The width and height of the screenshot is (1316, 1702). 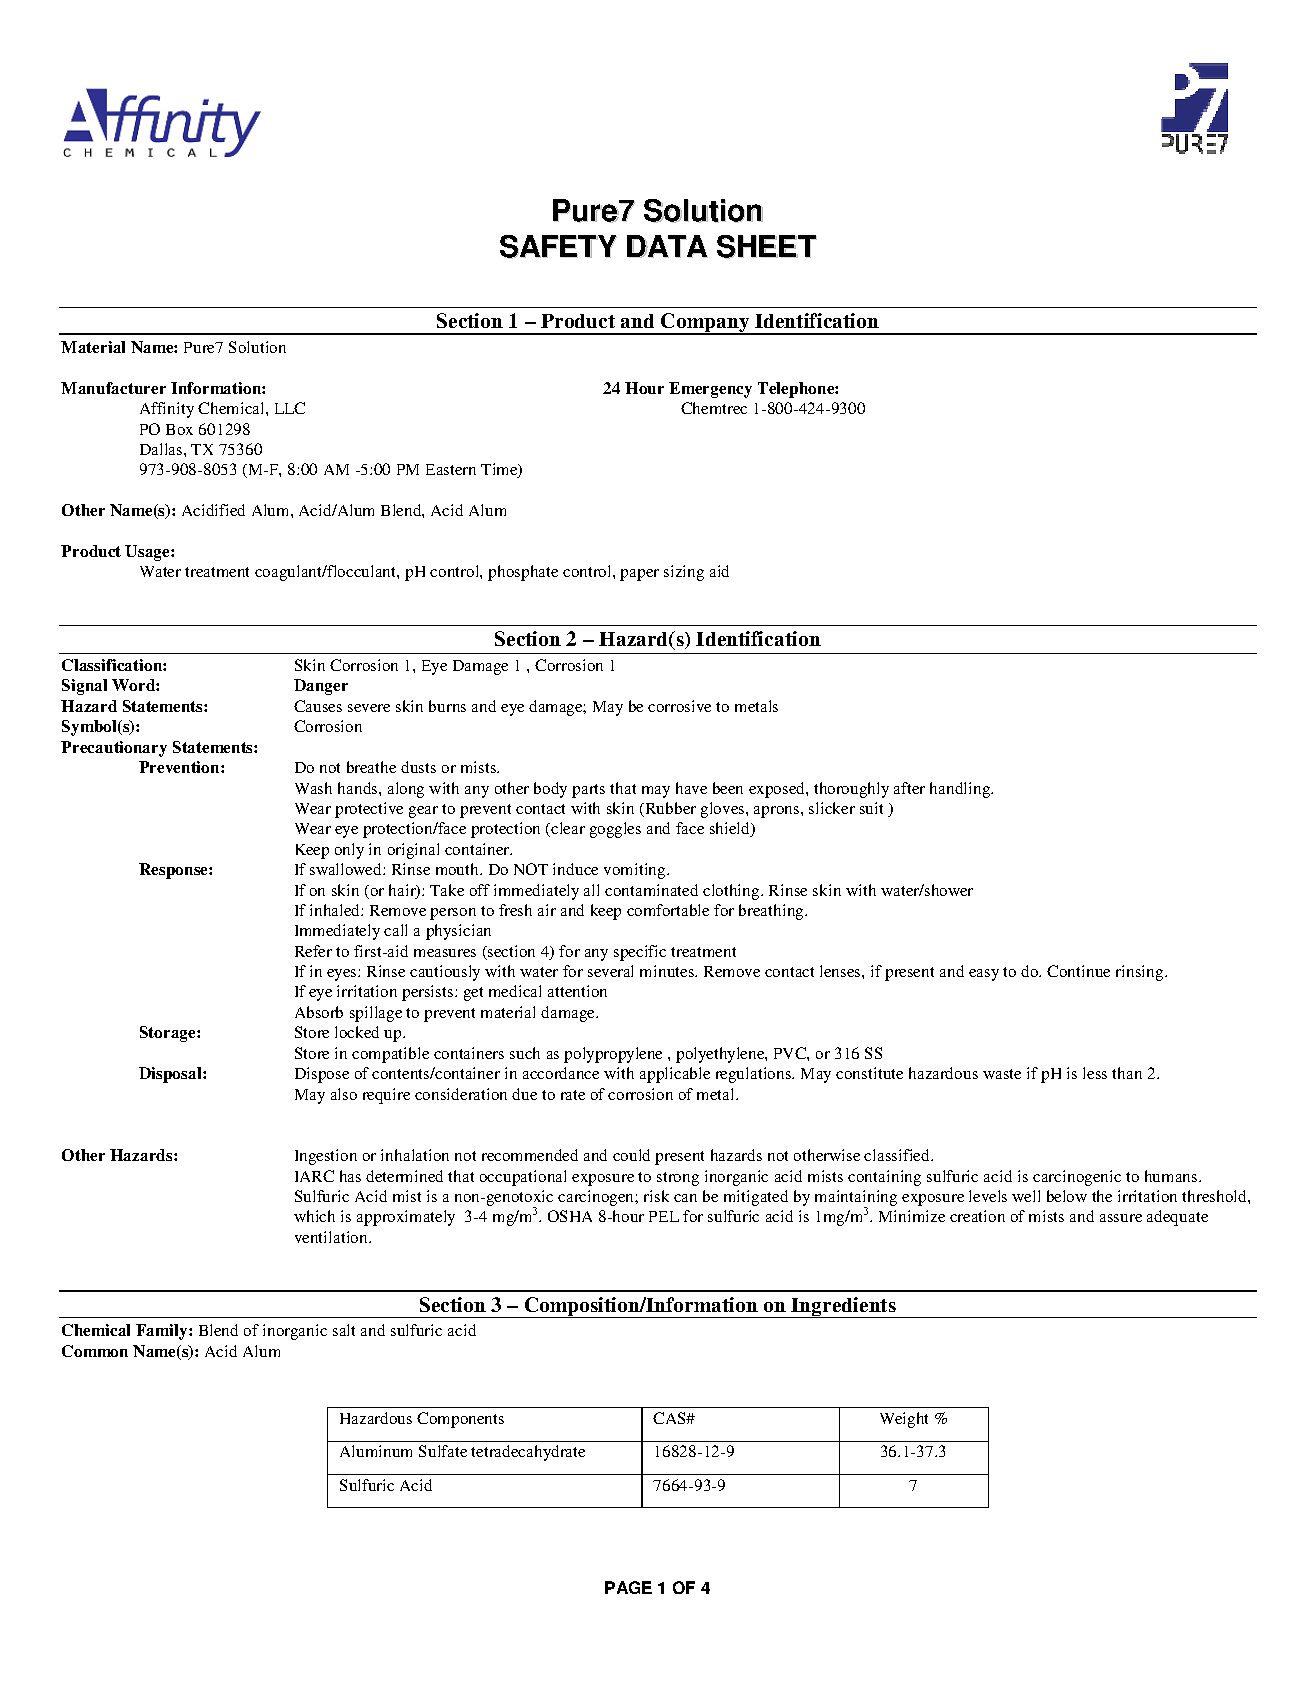 I want to click on could, so click(x=631, y=1155).
